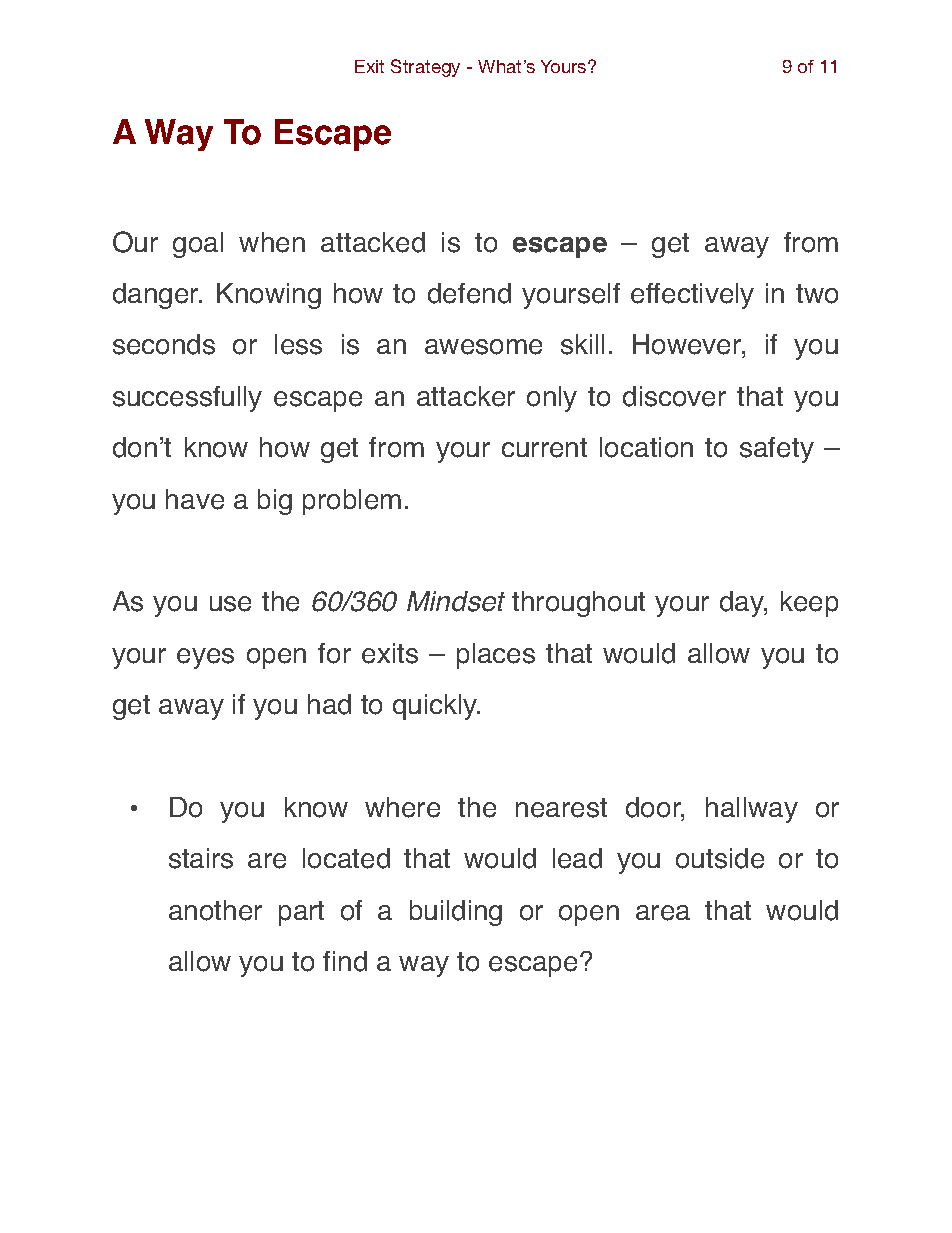 This screenshot has height=1233, width=952. Describe the element at coordinates (544, 448) in the screenshot. I see `current` at that location.
